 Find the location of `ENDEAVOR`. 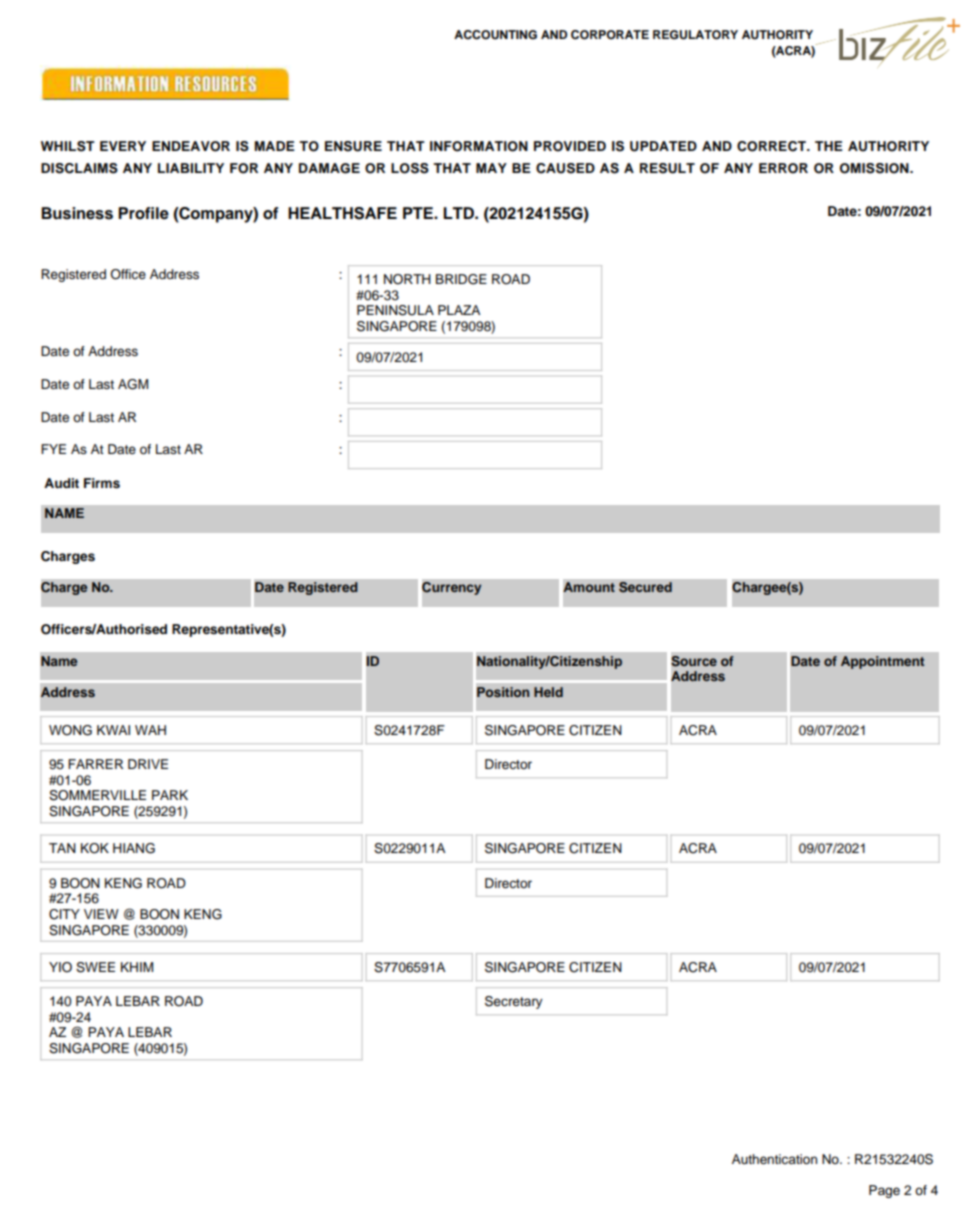

ENDEAVOR is located at coordinates (191, 146).
